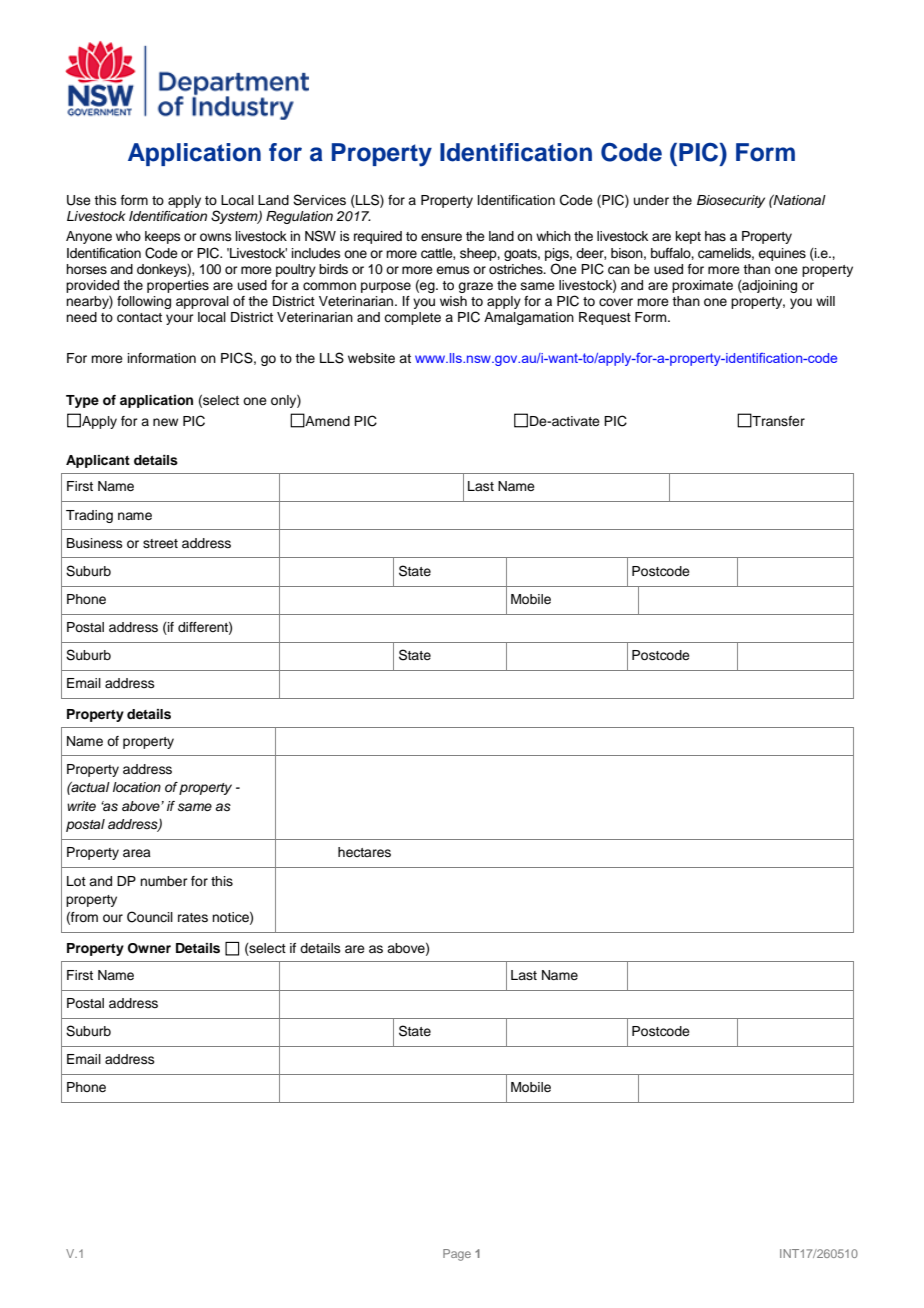  Describe the element at coordinates (150, 917) in the image. I see `Council` at that location.
